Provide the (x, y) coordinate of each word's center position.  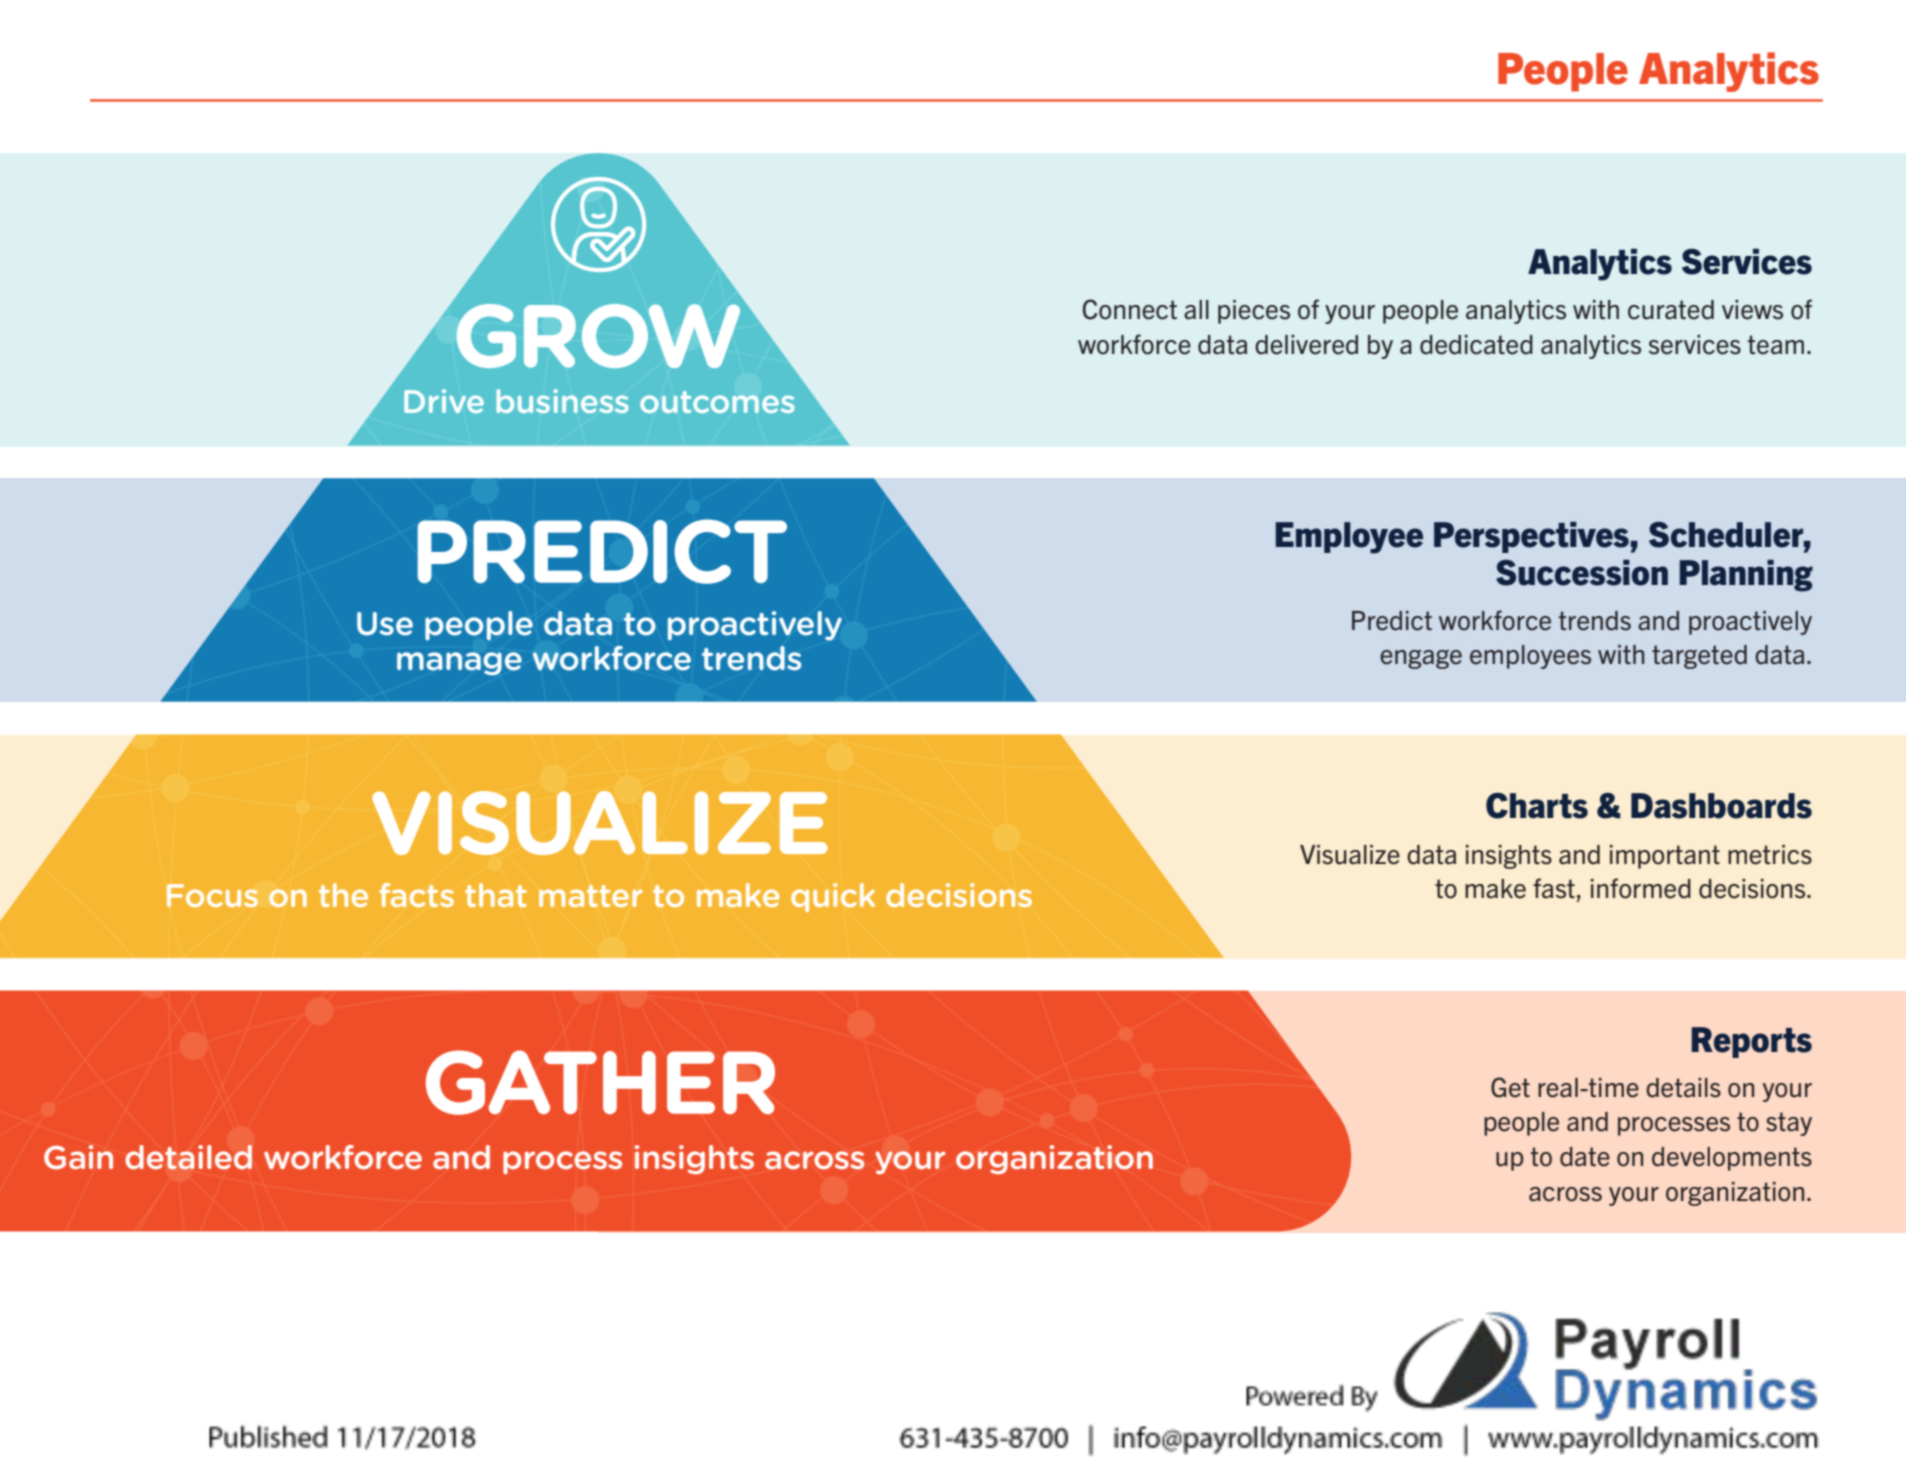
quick (833, 897)
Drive (444, 401)
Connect (1130, 309)
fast (1554, 888)
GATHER (600, 1082)
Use (385, 624)
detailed (188, 1157)
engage (1421, 659)
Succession (1582, 573)
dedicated (1476, 345)
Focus (212, 895)
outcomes (717, 402)
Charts (1537, 806)
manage (459, 663)
